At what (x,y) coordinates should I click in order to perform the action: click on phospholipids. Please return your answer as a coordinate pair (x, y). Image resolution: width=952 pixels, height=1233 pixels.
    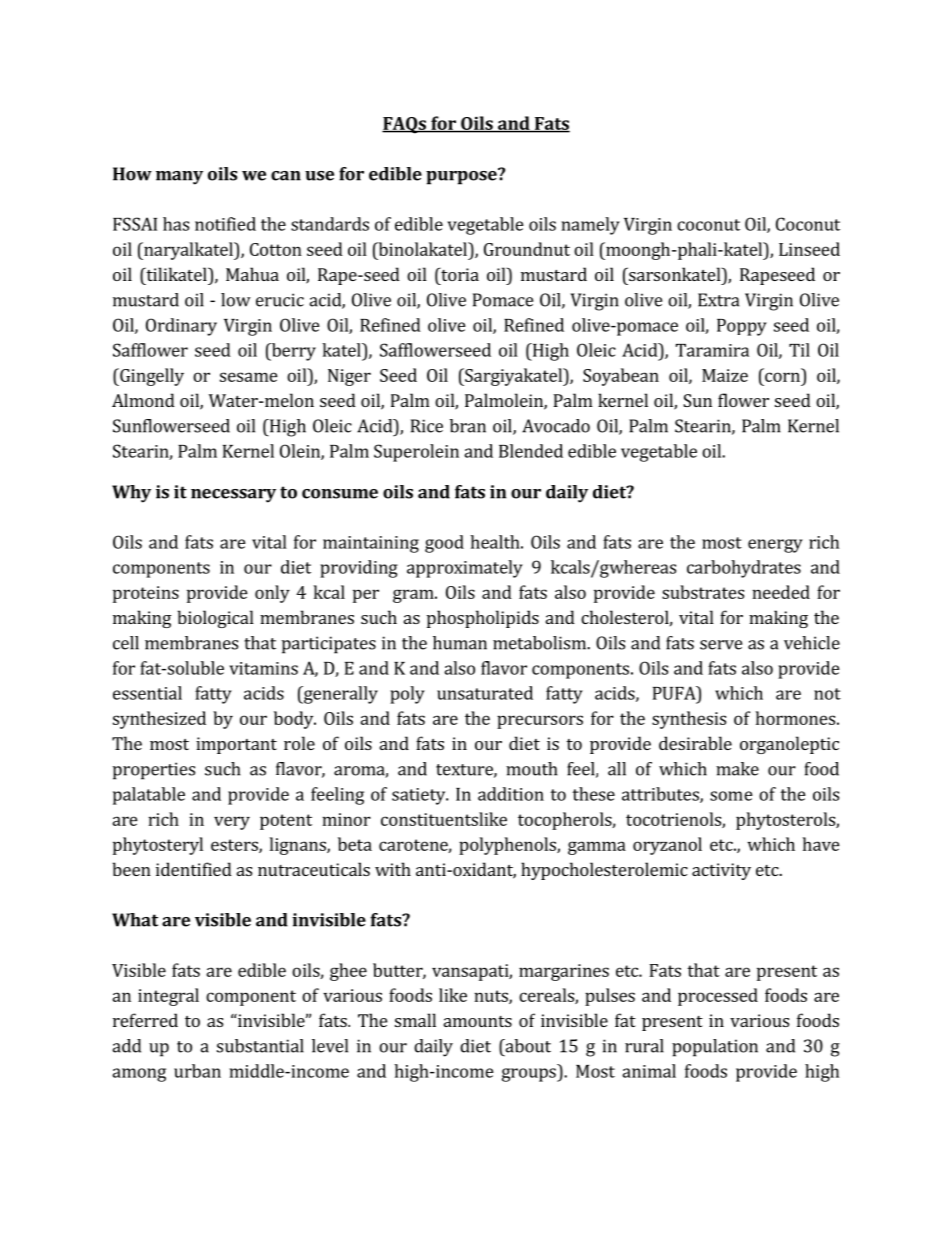
    Looking at the image, I should click on (483, 619).
